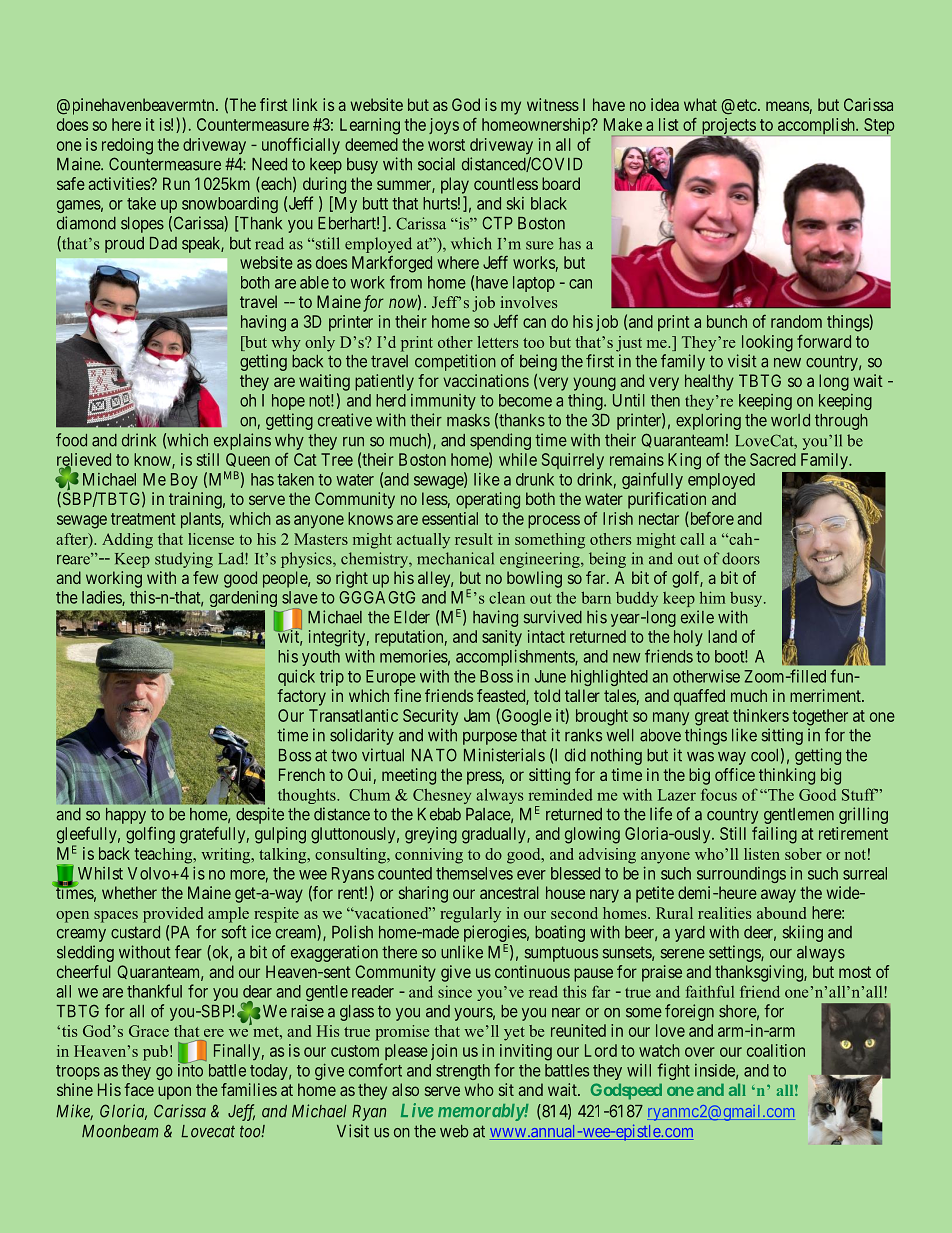 Image resolution: width=952 pixels, height=1233 pixels. What do you see at coordinates (700, 104) in the screenshot?
I see `what` at bounding box center [700, 104].
